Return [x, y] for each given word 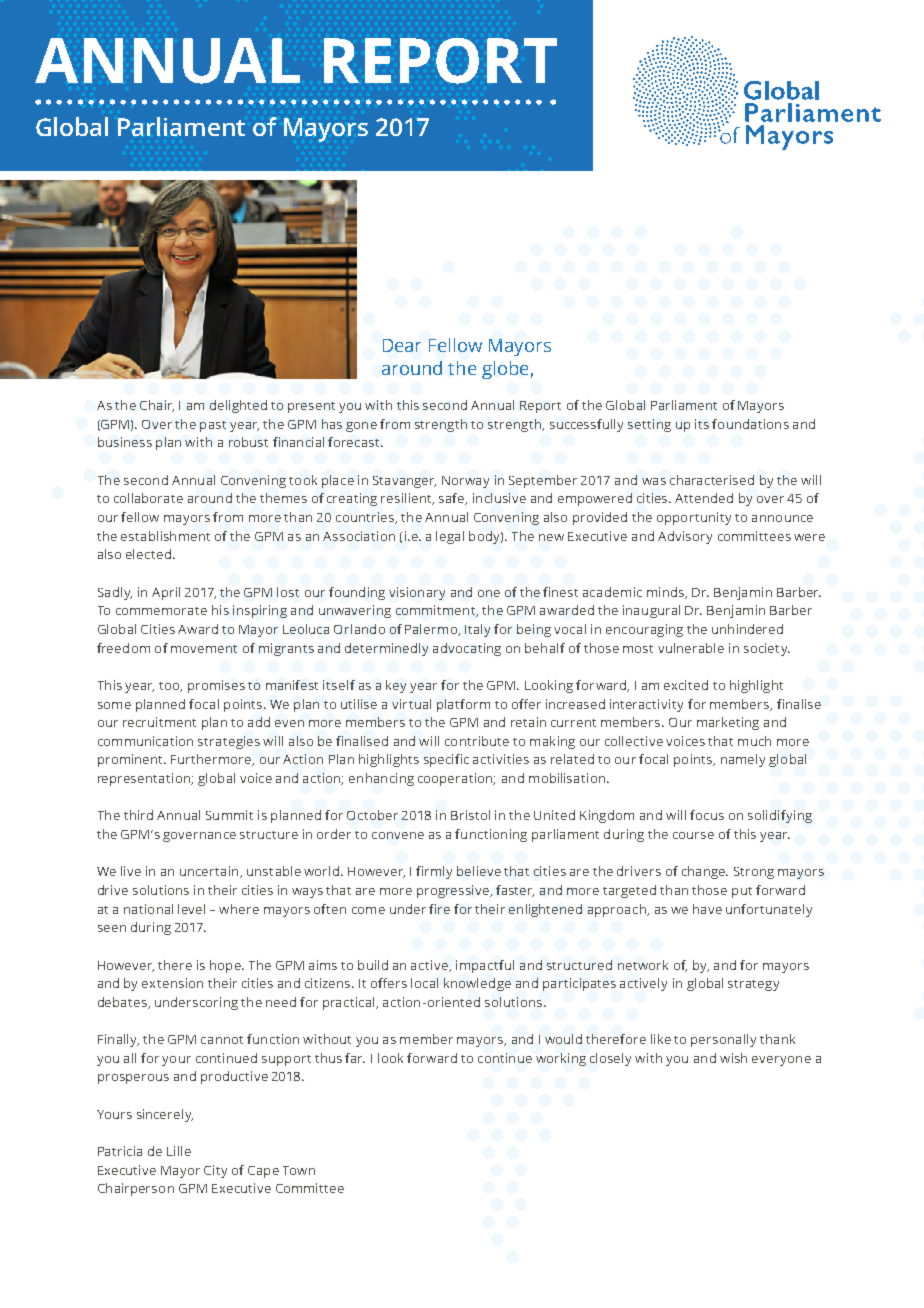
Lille [179, 1151]
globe [505, 370]
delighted [238, 406]
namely [743, 760]
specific [446, 760]
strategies [229, 742]
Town [299, 1170]
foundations [750, 424]
